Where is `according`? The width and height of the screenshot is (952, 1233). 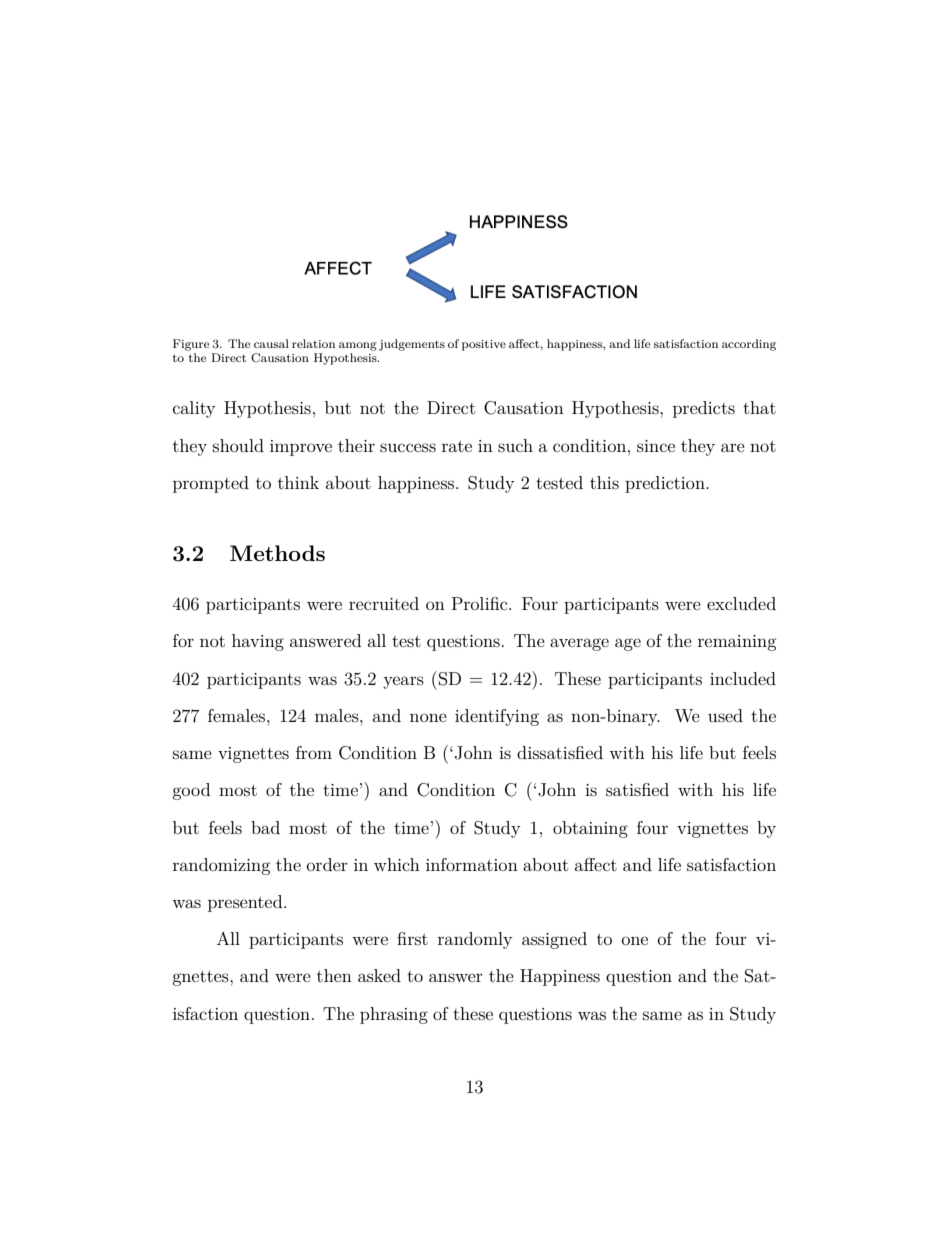
according is located at coordinates (749, 345).
